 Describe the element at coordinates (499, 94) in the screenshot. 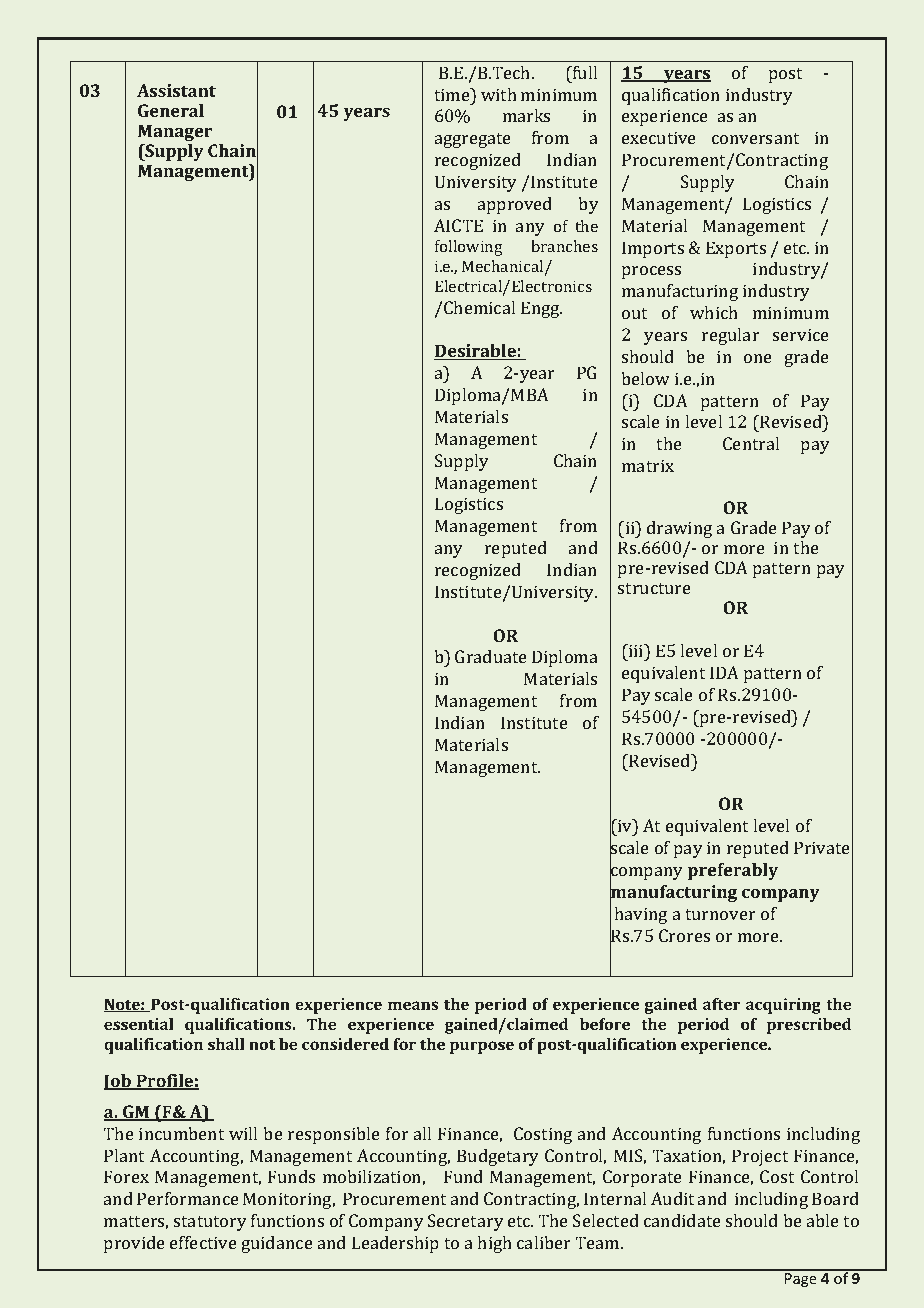

I see `with` at that location.
